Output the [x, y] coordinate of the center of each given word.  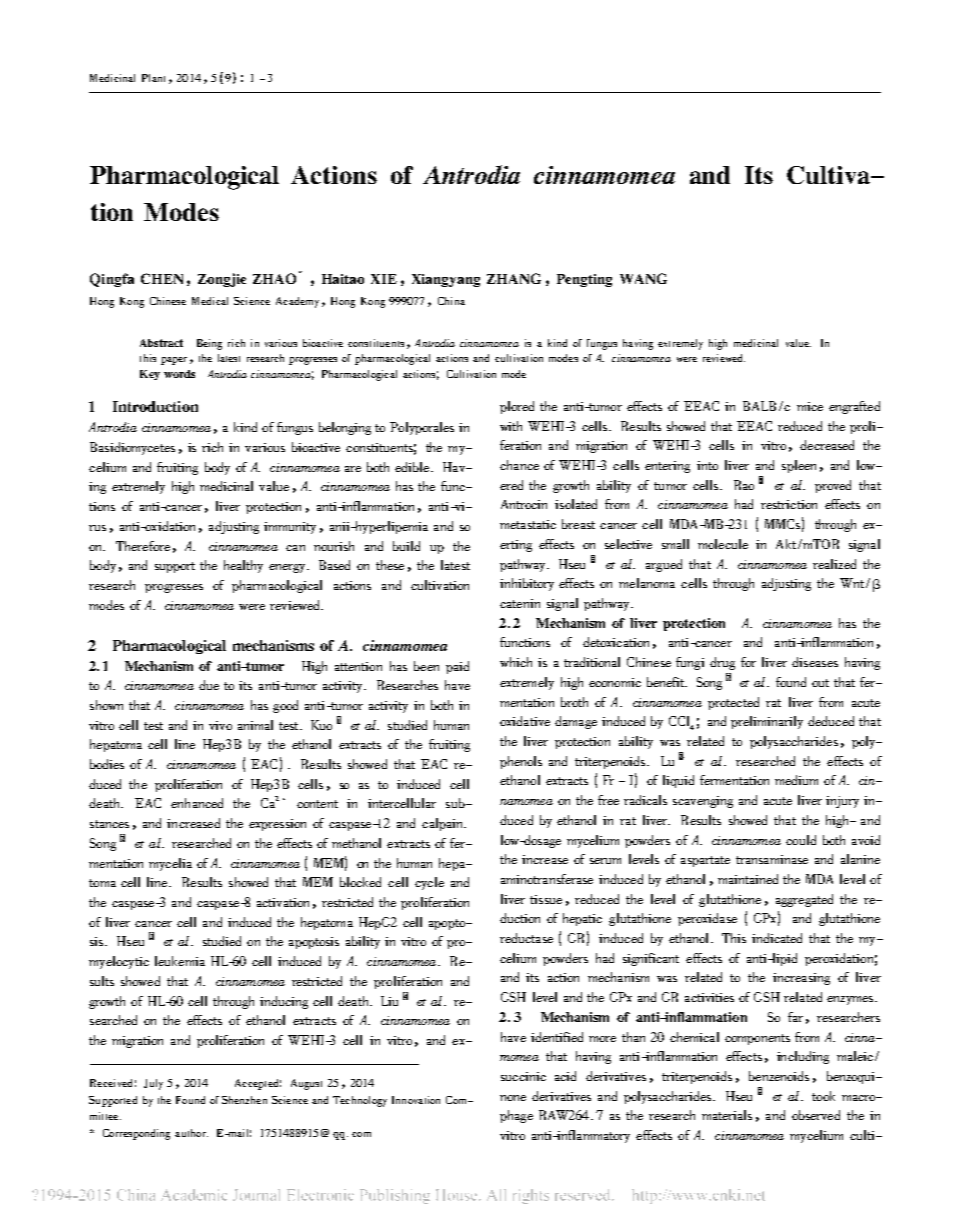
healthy [243, 566]
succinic [523, 1076]
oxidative [525, 721]
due [209, 685]
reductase [526, 938]
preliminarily [767, 722]
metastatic [528, 524]
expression [277, 825]
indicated [777, 938]
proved [833, 486]
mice [810, 406]
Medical [210, 301]
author [191, 1133]
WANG [643, 278]
